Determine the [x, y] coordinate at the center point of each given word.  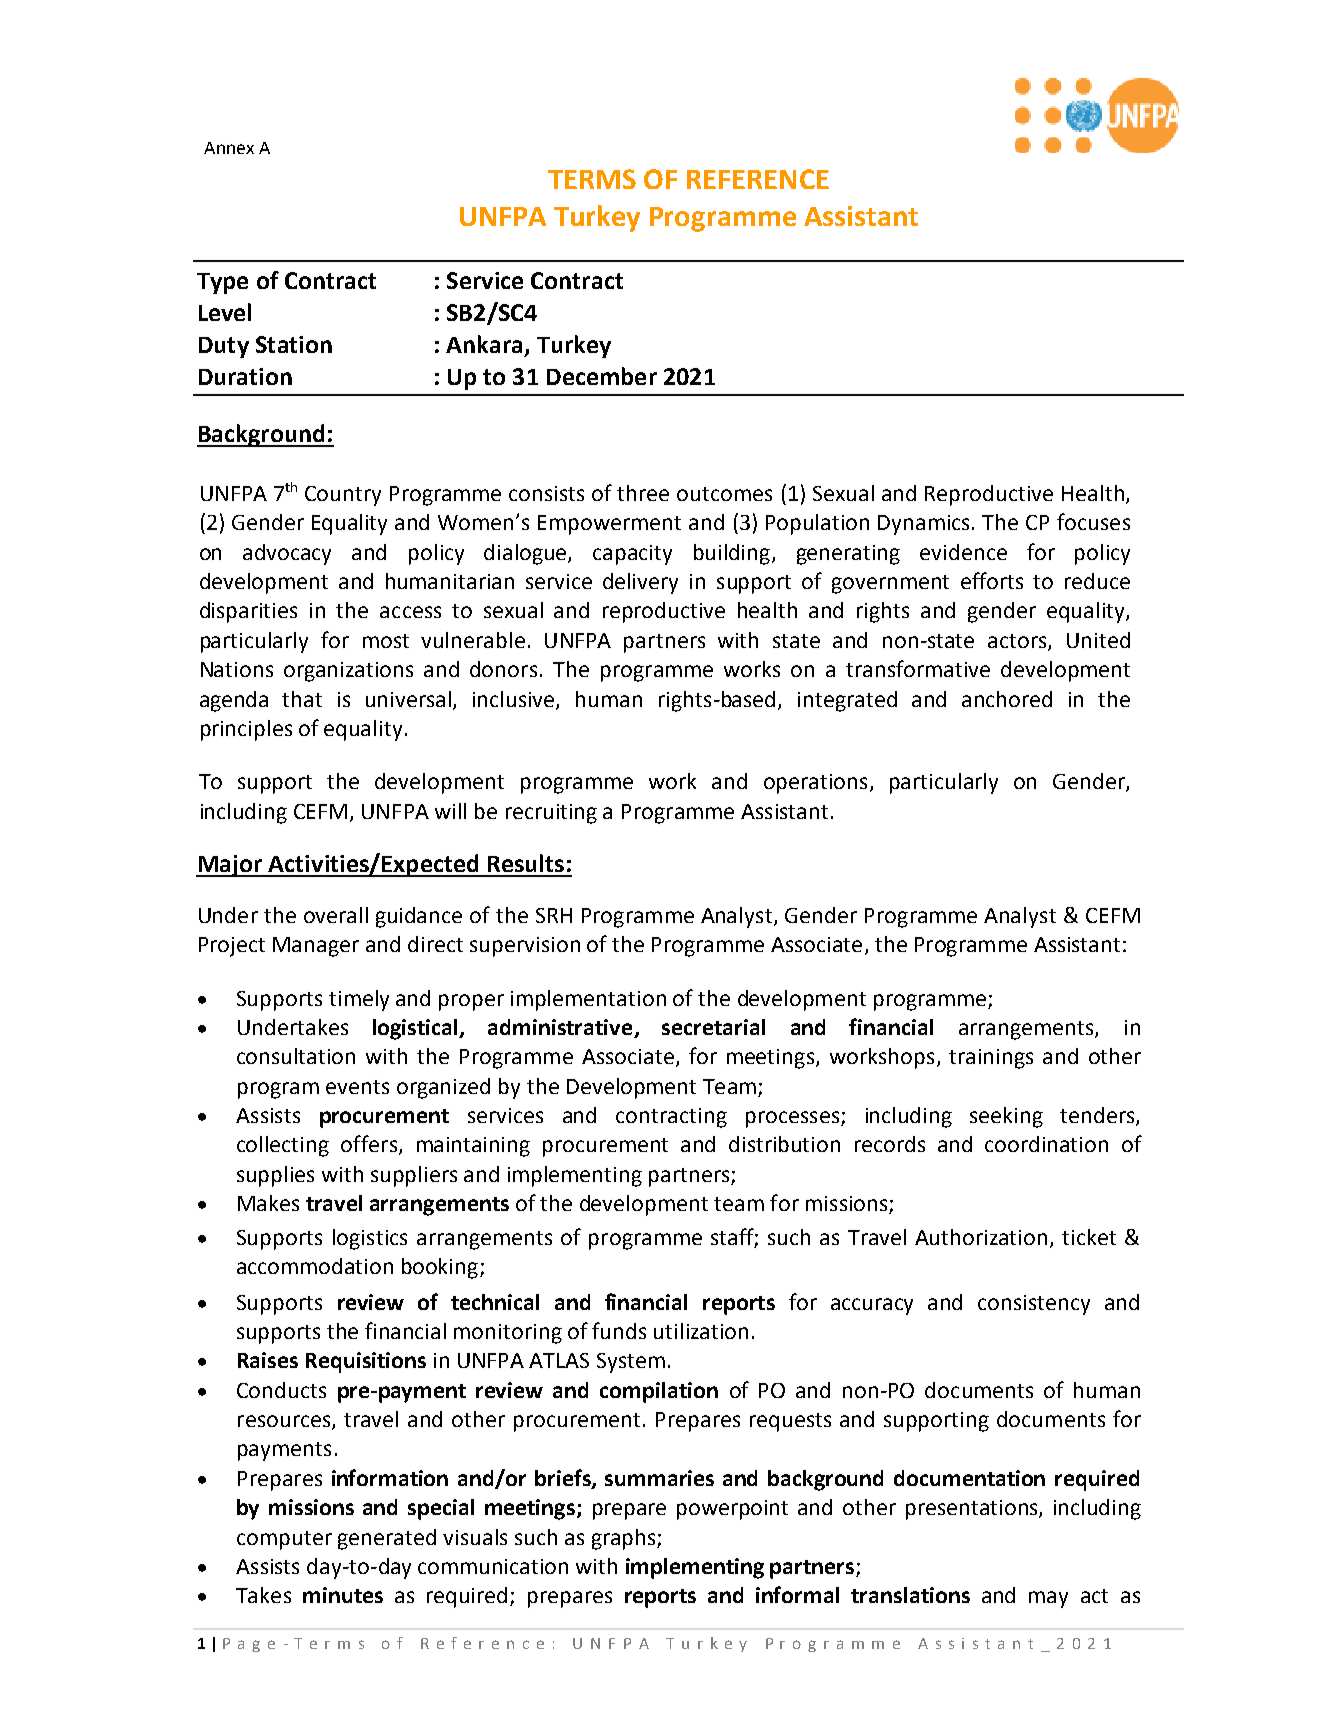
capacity [632, 555]
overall [336, 915]
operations [815, 784]
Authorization [981, 1237]
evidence [963, 552]
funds [619, 1330]
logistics [370, 1239]
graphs [625, 1539]
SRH [554, 915]
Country [343, 496]
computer [284, 1540]
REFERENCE [758, 179]
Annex [229, 148]
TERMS [592, 179]
